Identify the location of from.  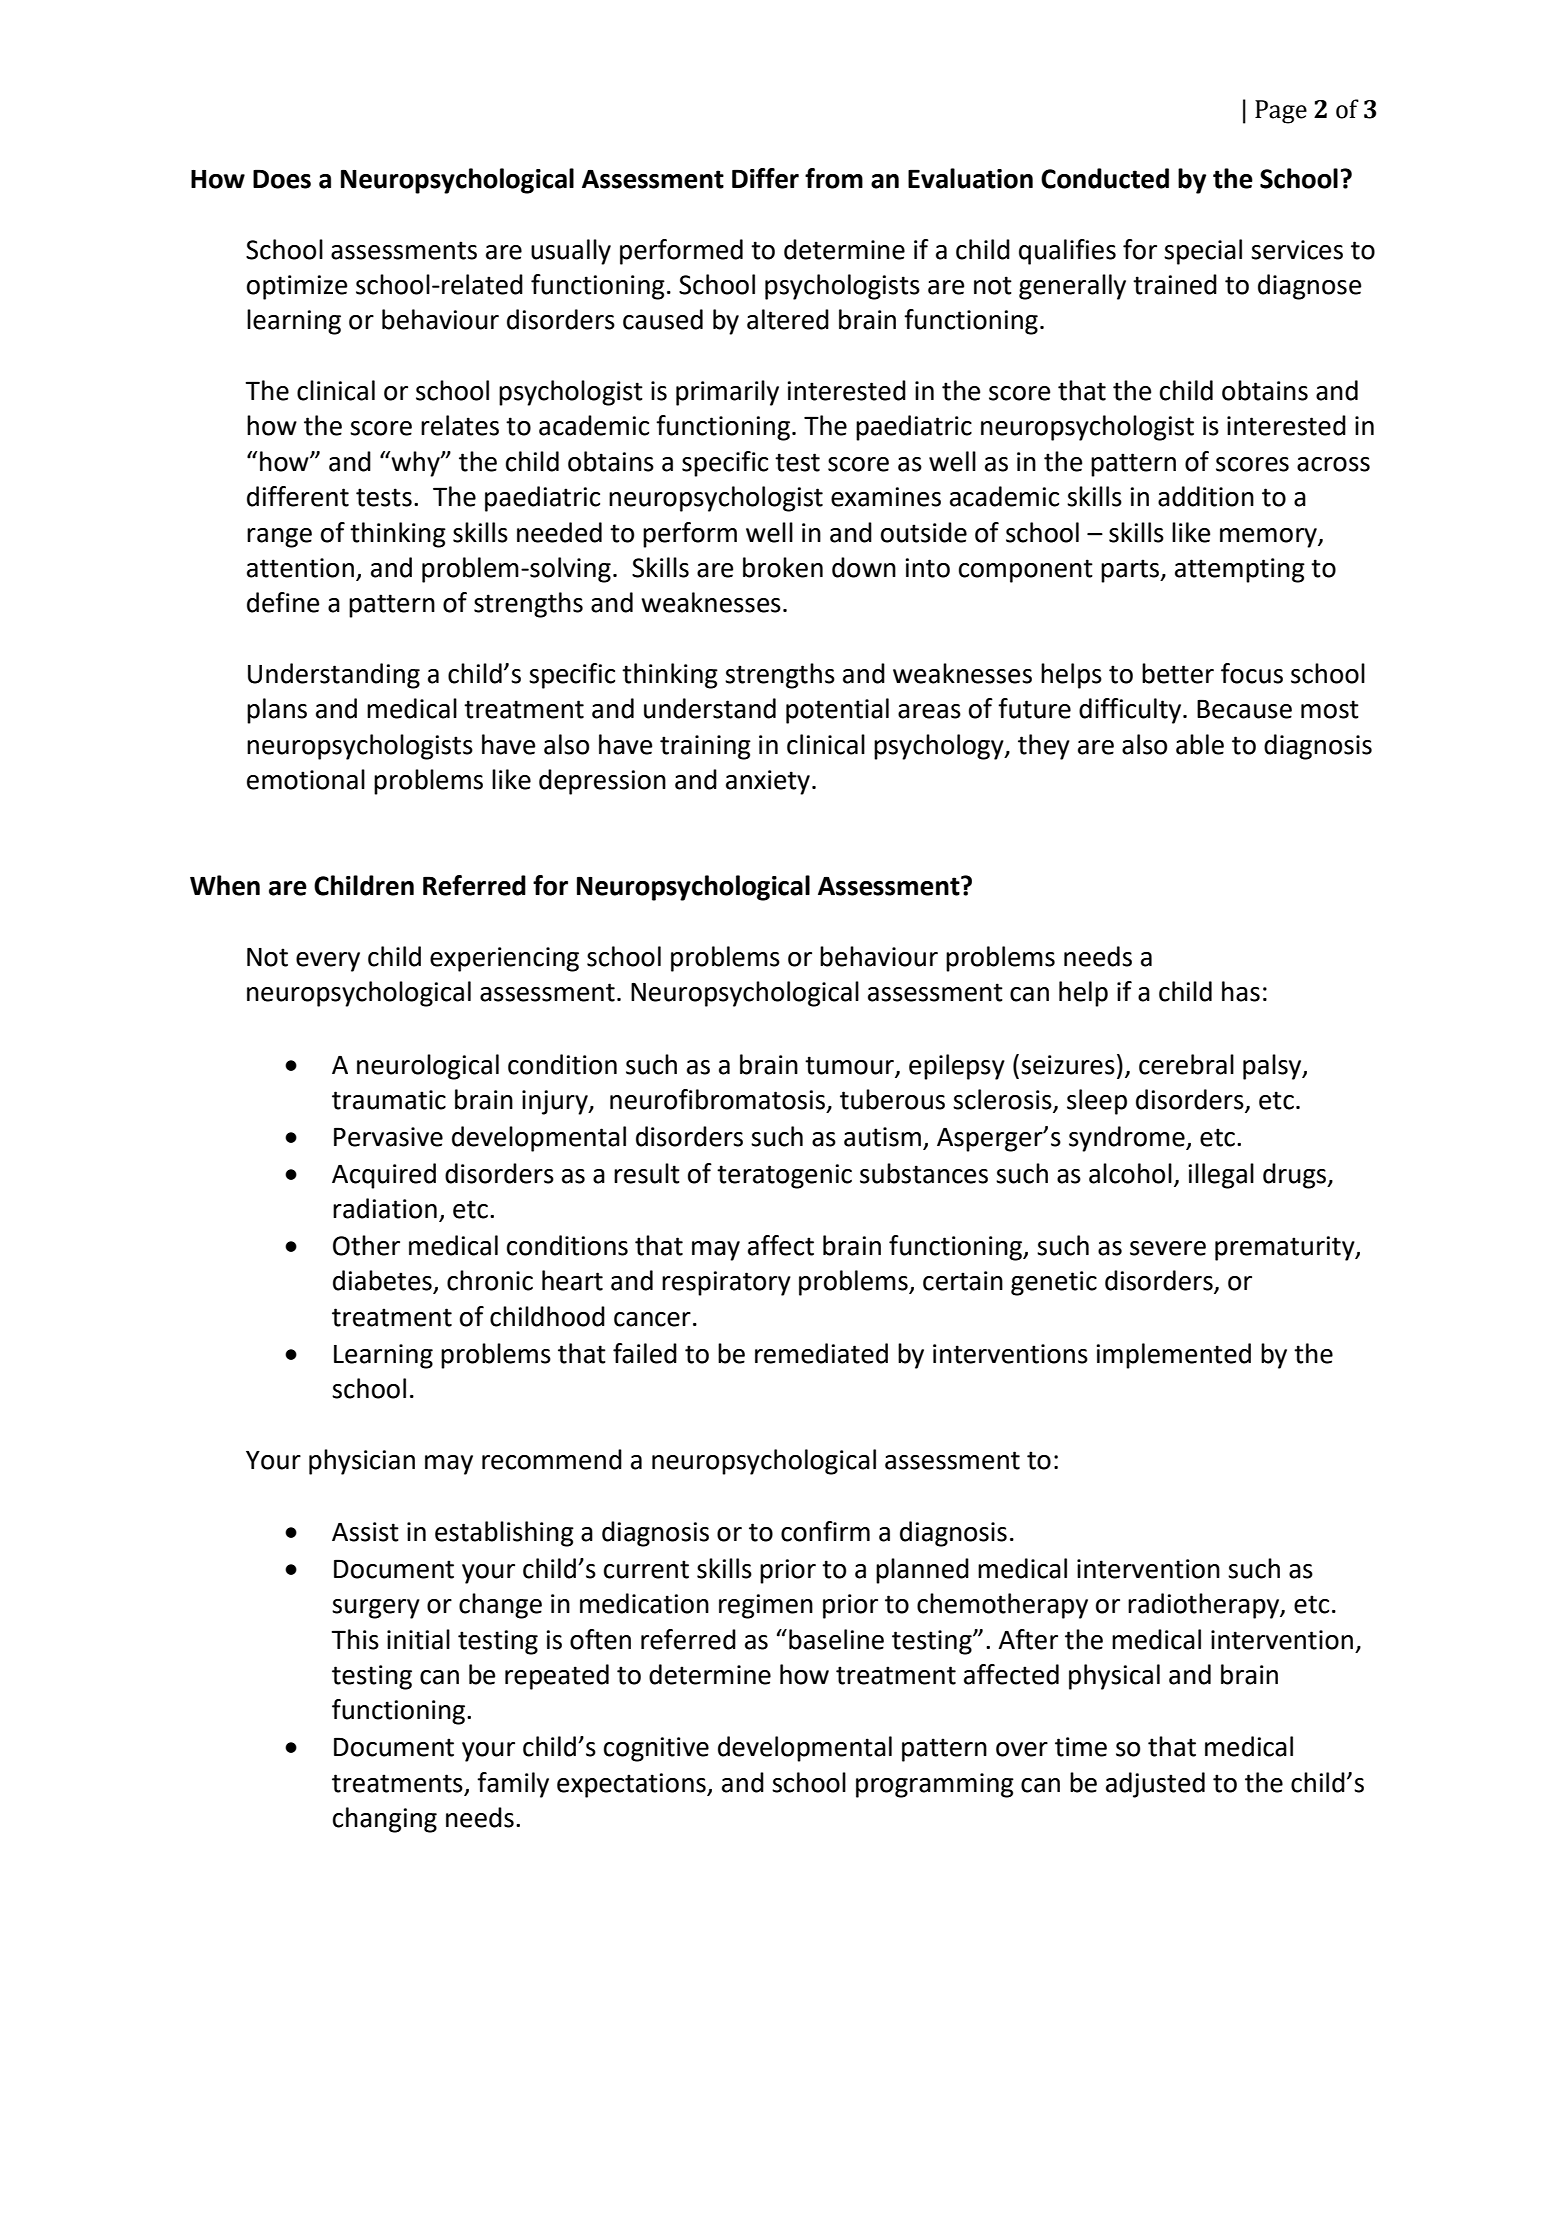
(834, 178).
